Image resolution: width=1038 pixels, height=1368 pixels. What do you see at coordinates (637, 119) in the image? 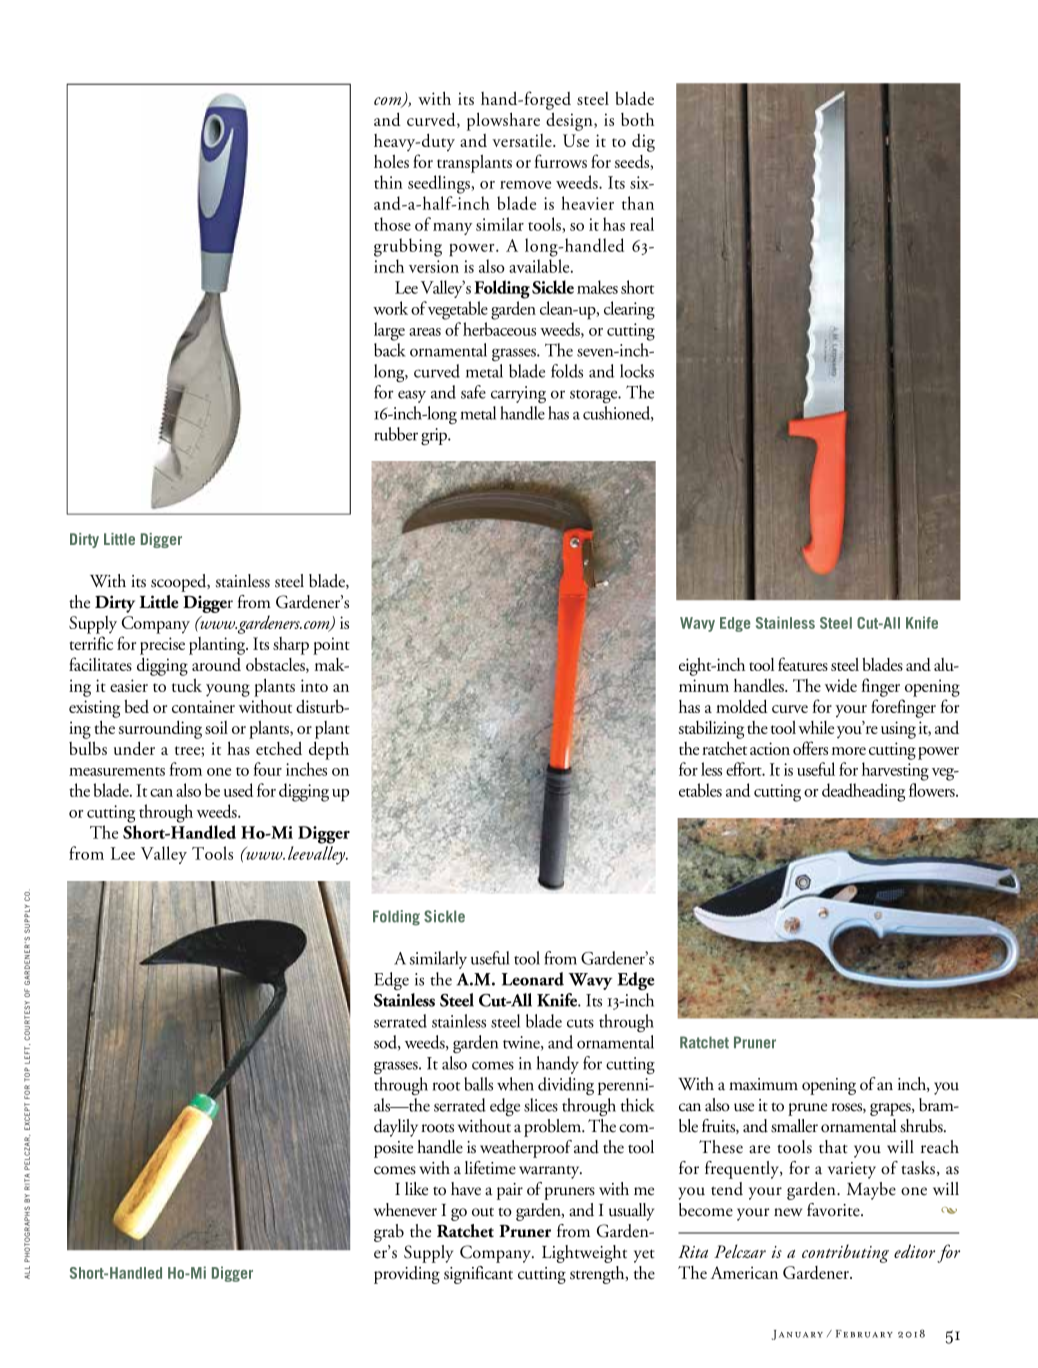
I see `both` at bounding box center [637, 119].
